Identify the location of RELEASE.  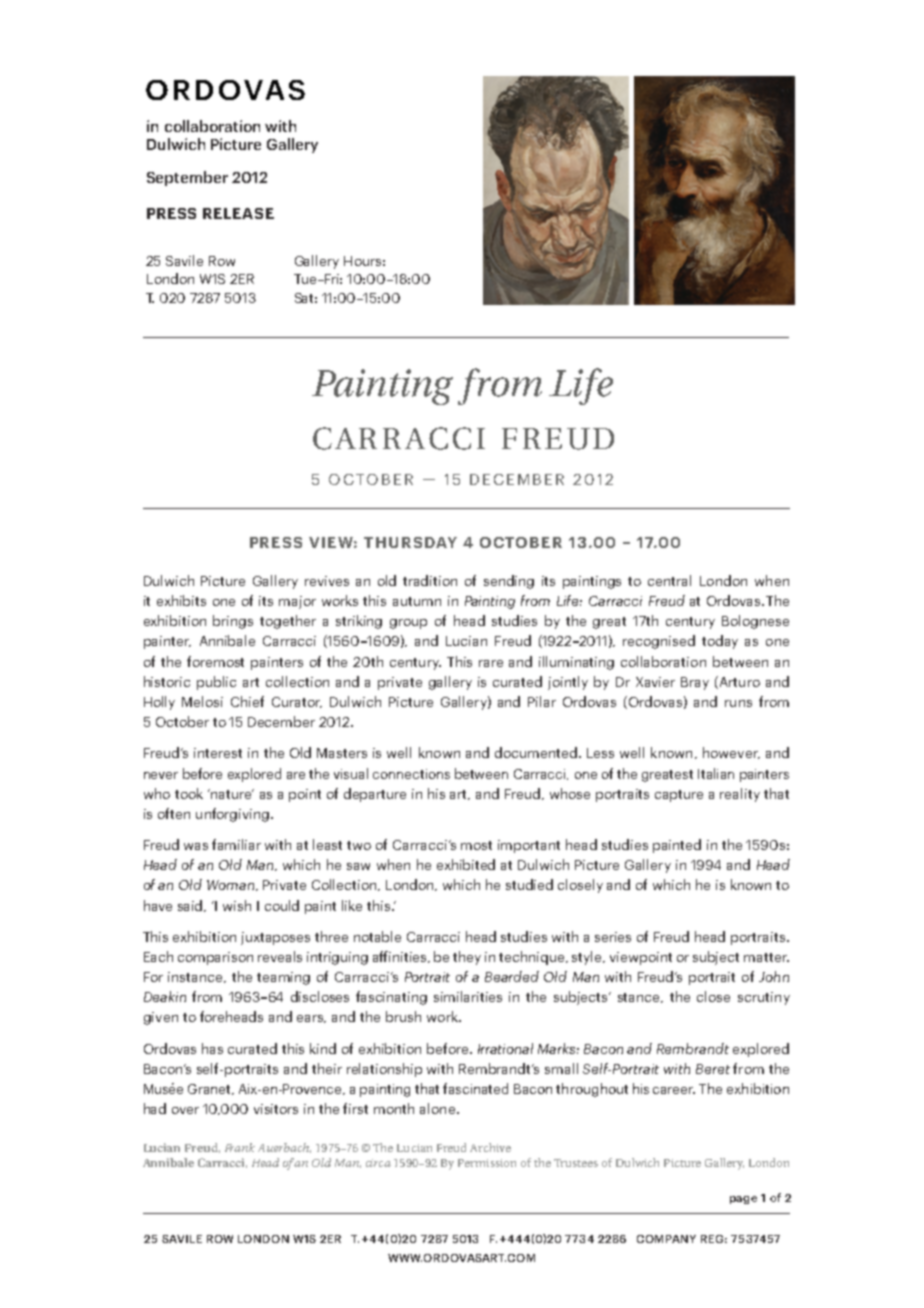
(238, 213).
